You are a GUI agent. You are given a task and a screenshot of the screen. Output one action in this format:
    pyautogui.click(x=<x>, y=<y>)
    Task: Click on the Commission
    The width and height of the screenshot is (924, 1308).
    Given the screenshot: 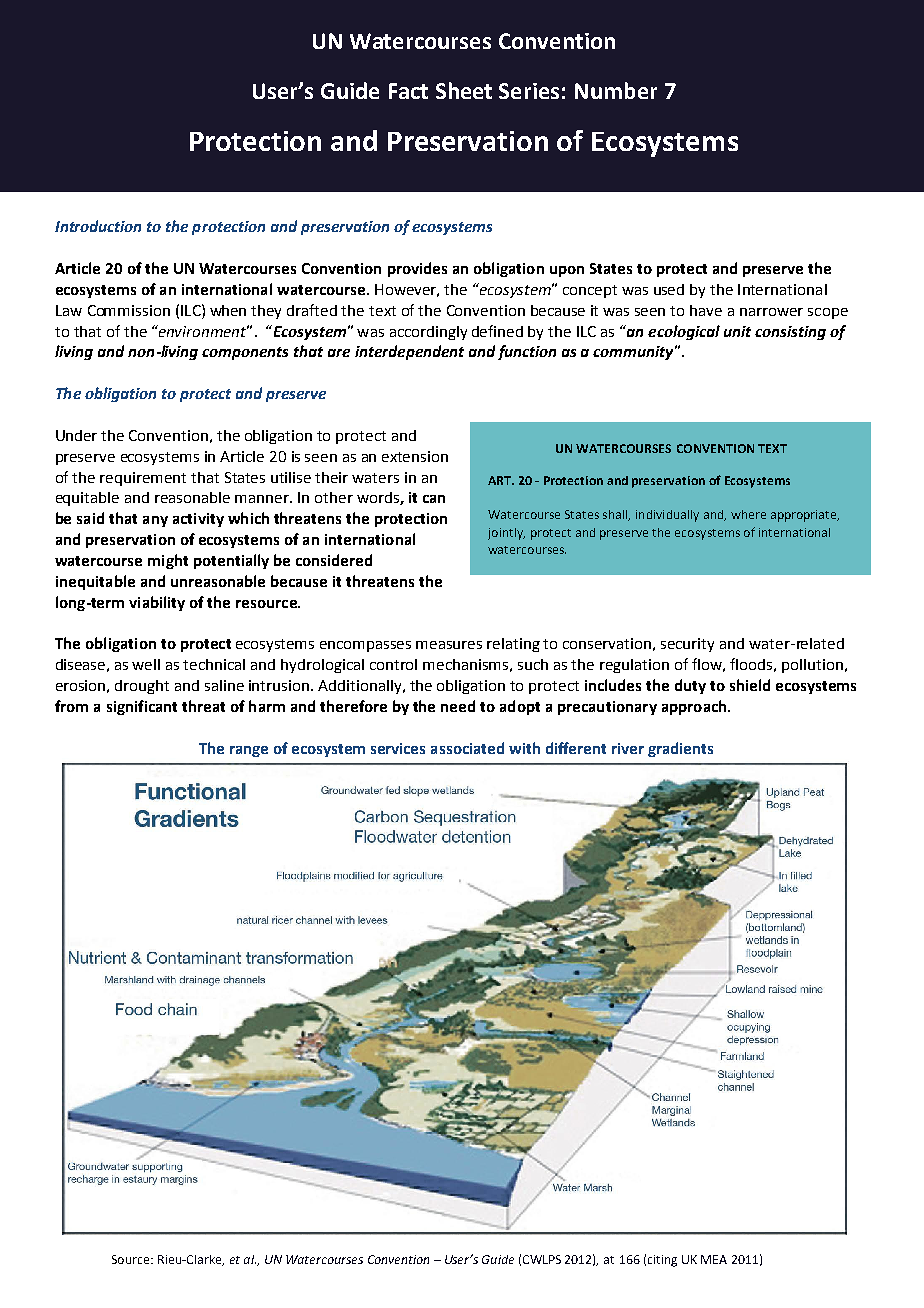 What is the action you would take?
    pyautogui.click(x=129, y=310)
